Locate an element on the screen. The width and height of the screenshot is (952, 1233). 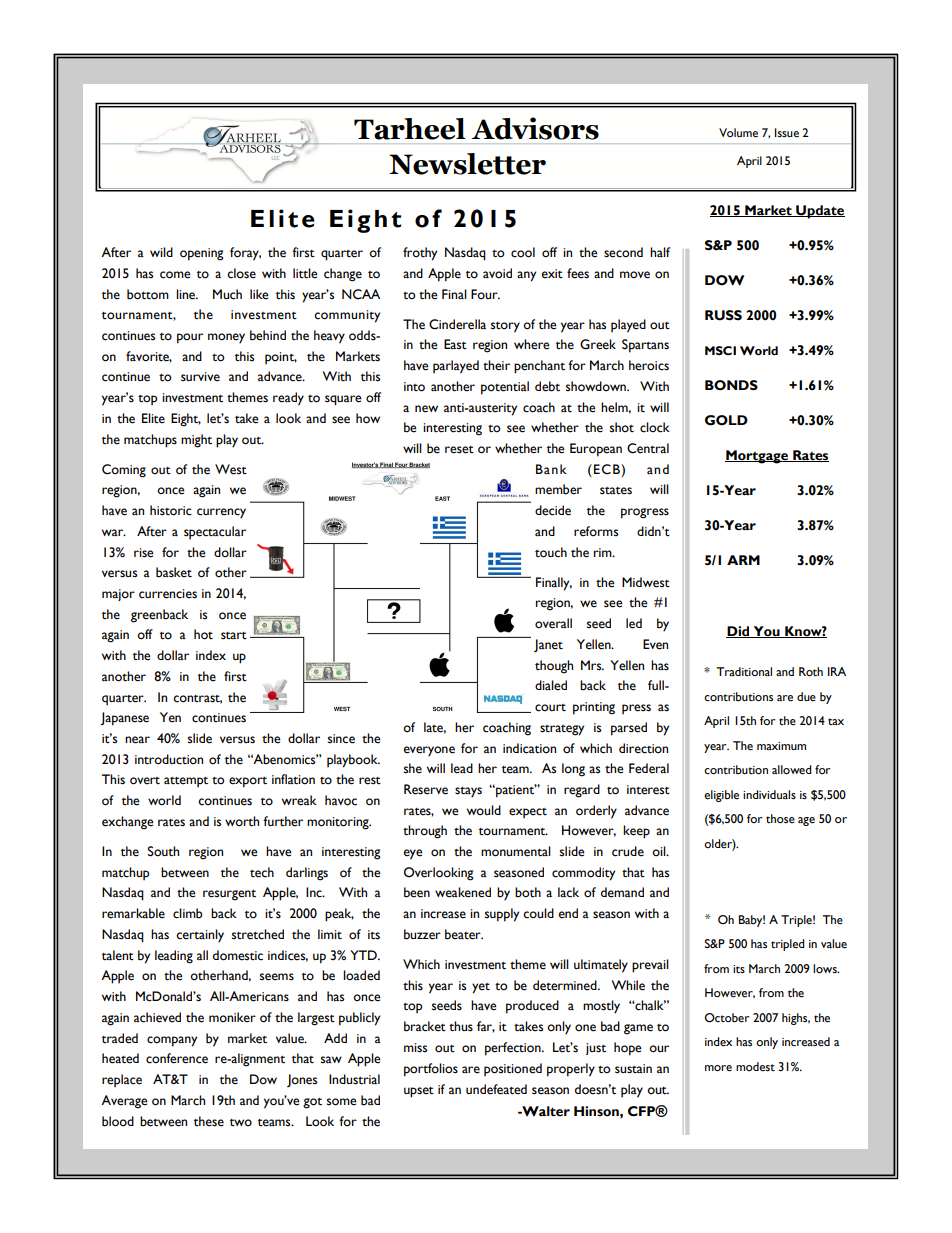
these is located at coordinates (209, 1121).
